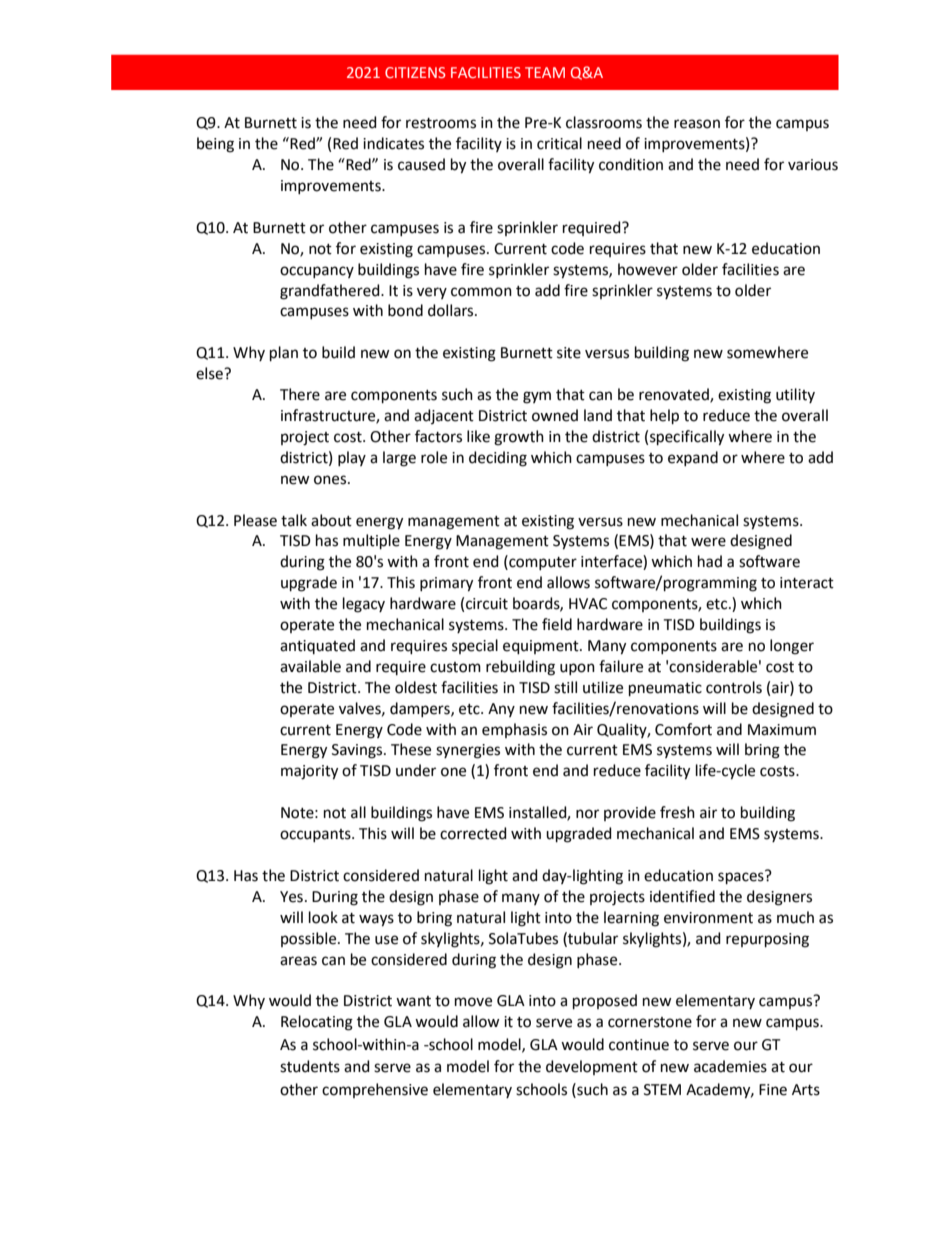 Image resolution: width=952 pixels, height=1233 pixels. Describe the element at coordinates (215, 145) in the screenshot. I see `being` at that location.
